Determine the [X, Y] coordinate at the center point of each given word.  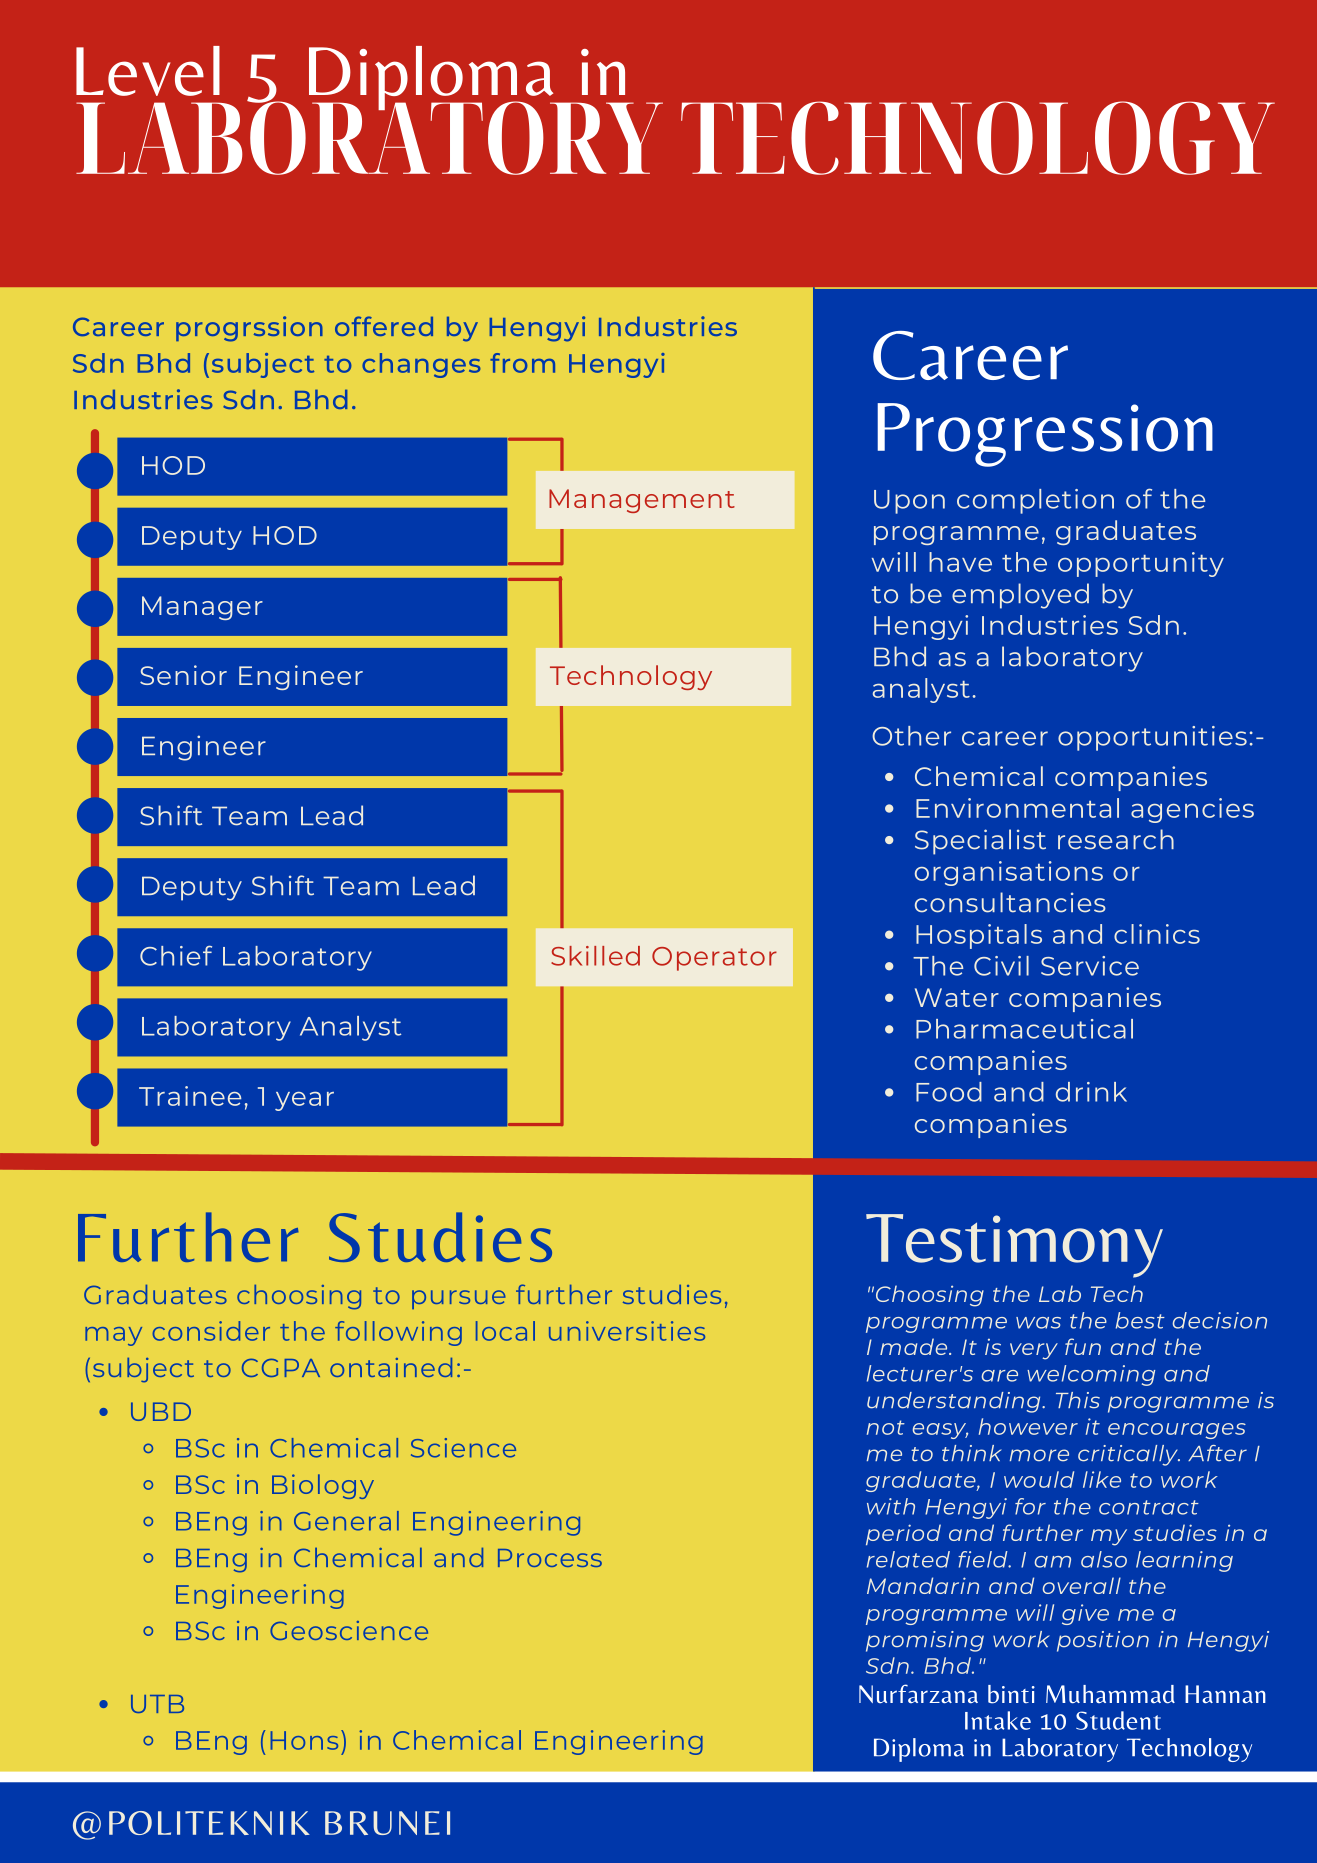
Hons [304, 1740]
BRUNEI [387, 1823]
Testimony [1014, 1246]
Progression [1045, 435]
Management [642, 501]
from [522, 363]
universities [627, 1331]
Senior [183, 675]
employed [1020, 596]
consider [211, 1331]
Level [148, 71]
